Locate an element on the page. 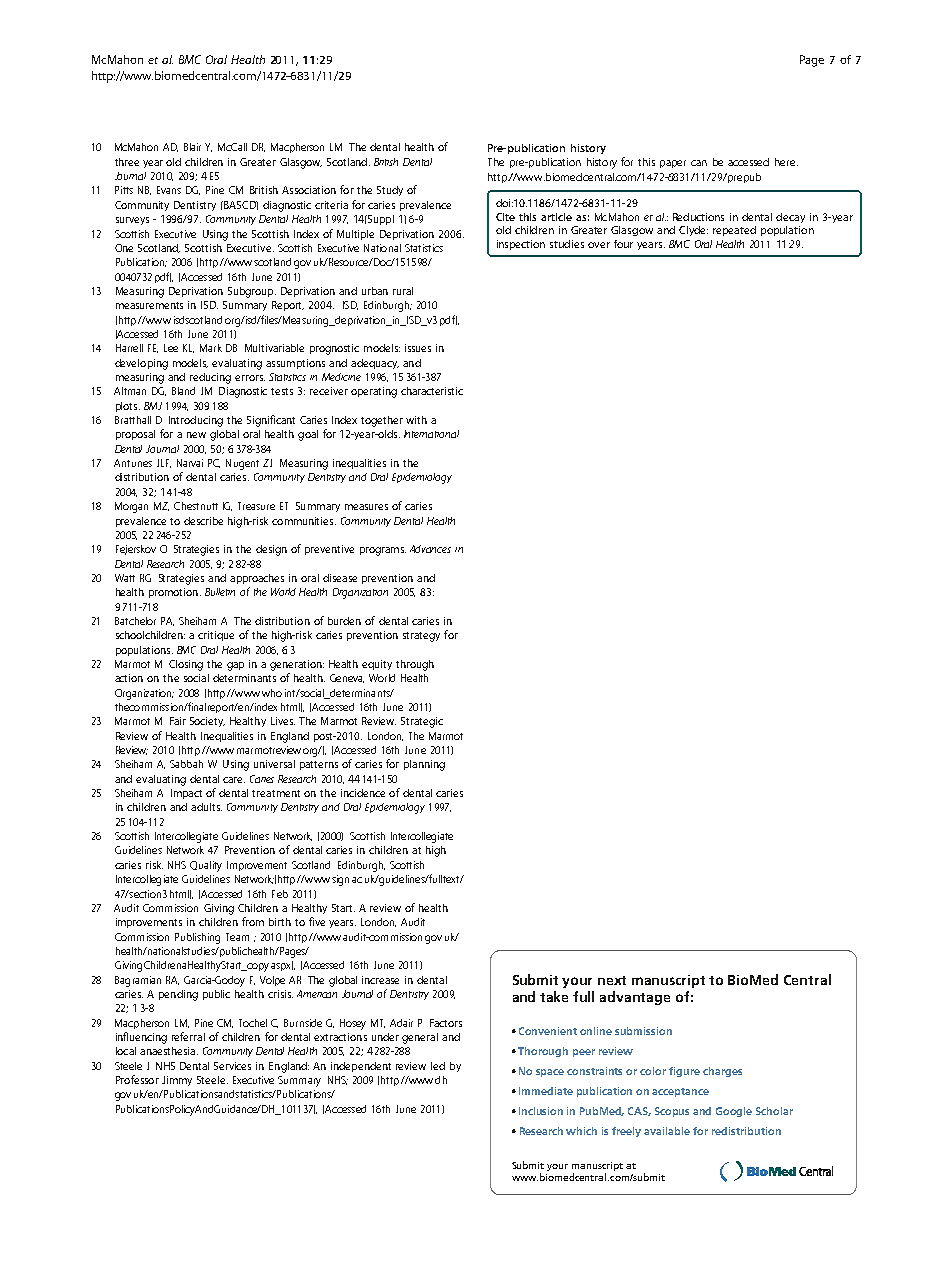 The image size is (952, 1270). Jimmy is located at coordinates (177, 1081).
